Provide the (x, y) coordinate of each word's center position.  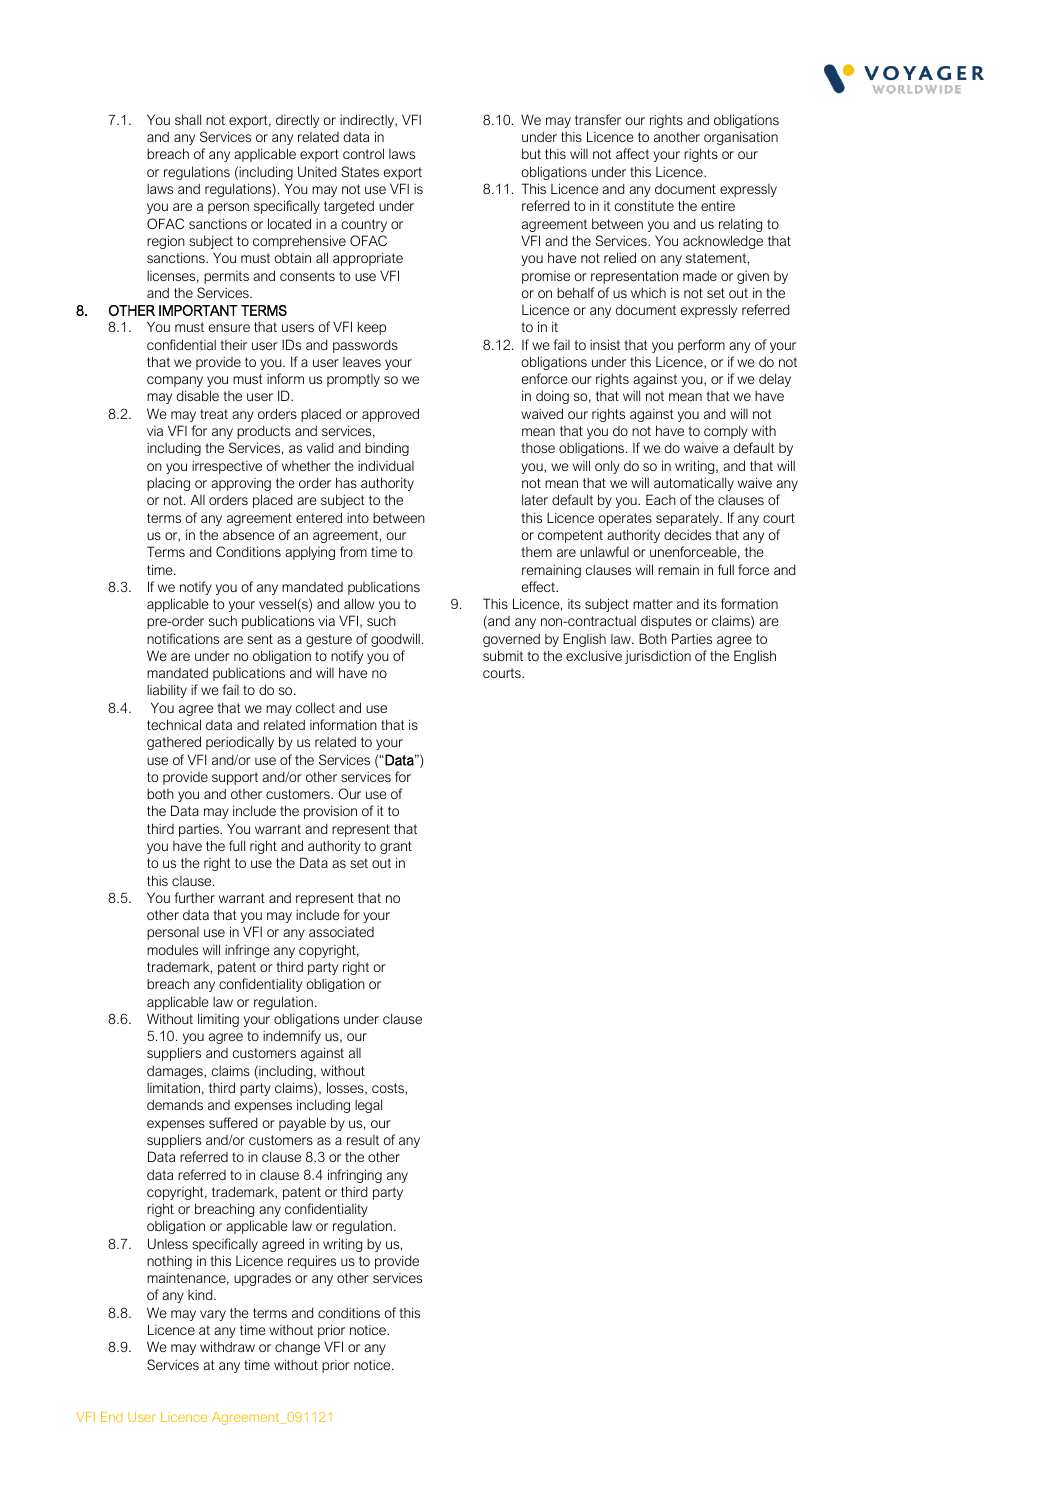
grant (396, 847)
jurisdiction (658, 657)
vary (213, 1315)
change (297, 1348)
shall (188, 119)
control (363, 153)
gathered (174, 743)
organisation (741, 138)
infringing (355, 1176)
